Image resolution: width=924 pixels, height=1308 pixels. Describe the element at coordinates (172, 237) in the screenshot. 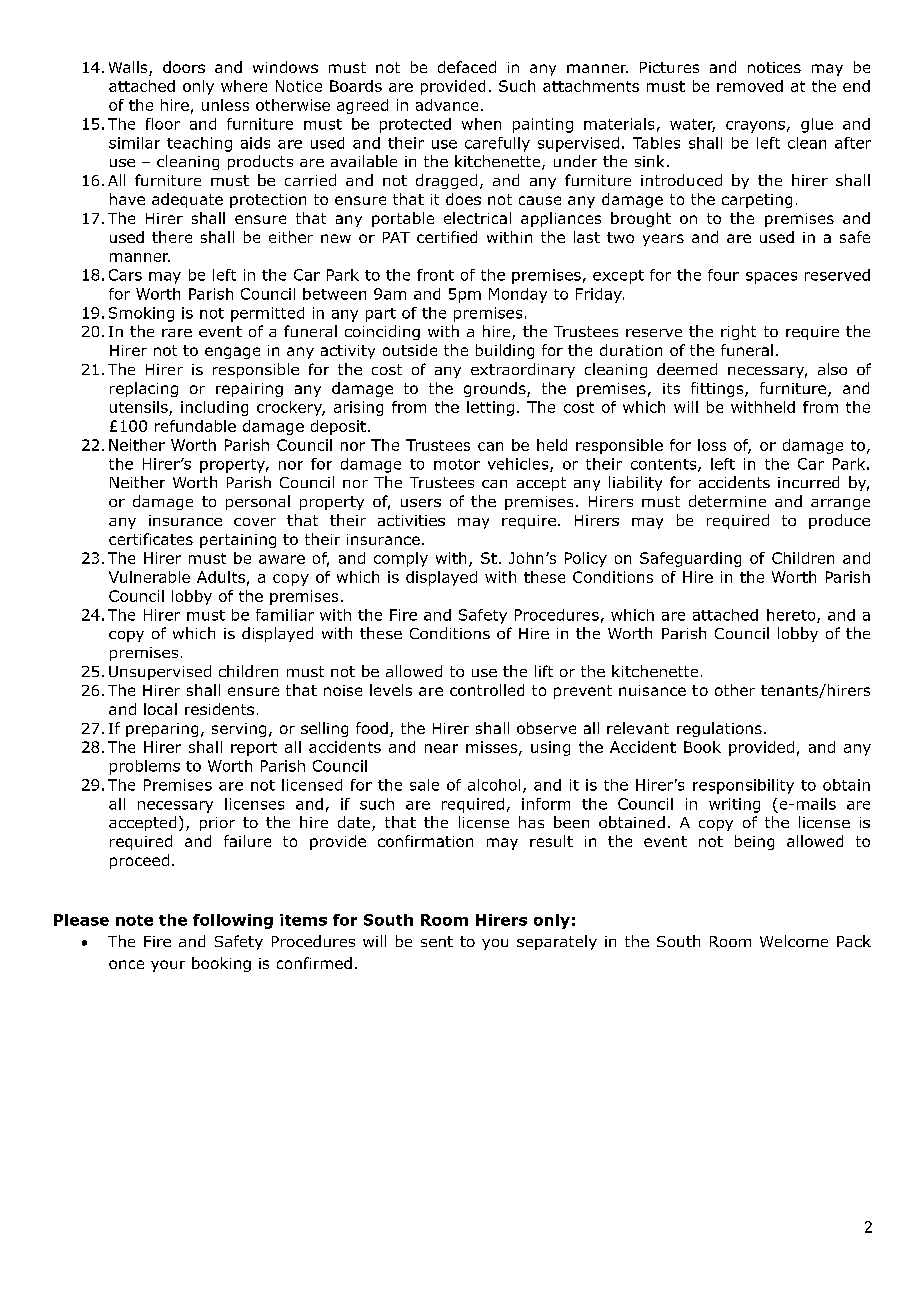

I see `there` at that location.
